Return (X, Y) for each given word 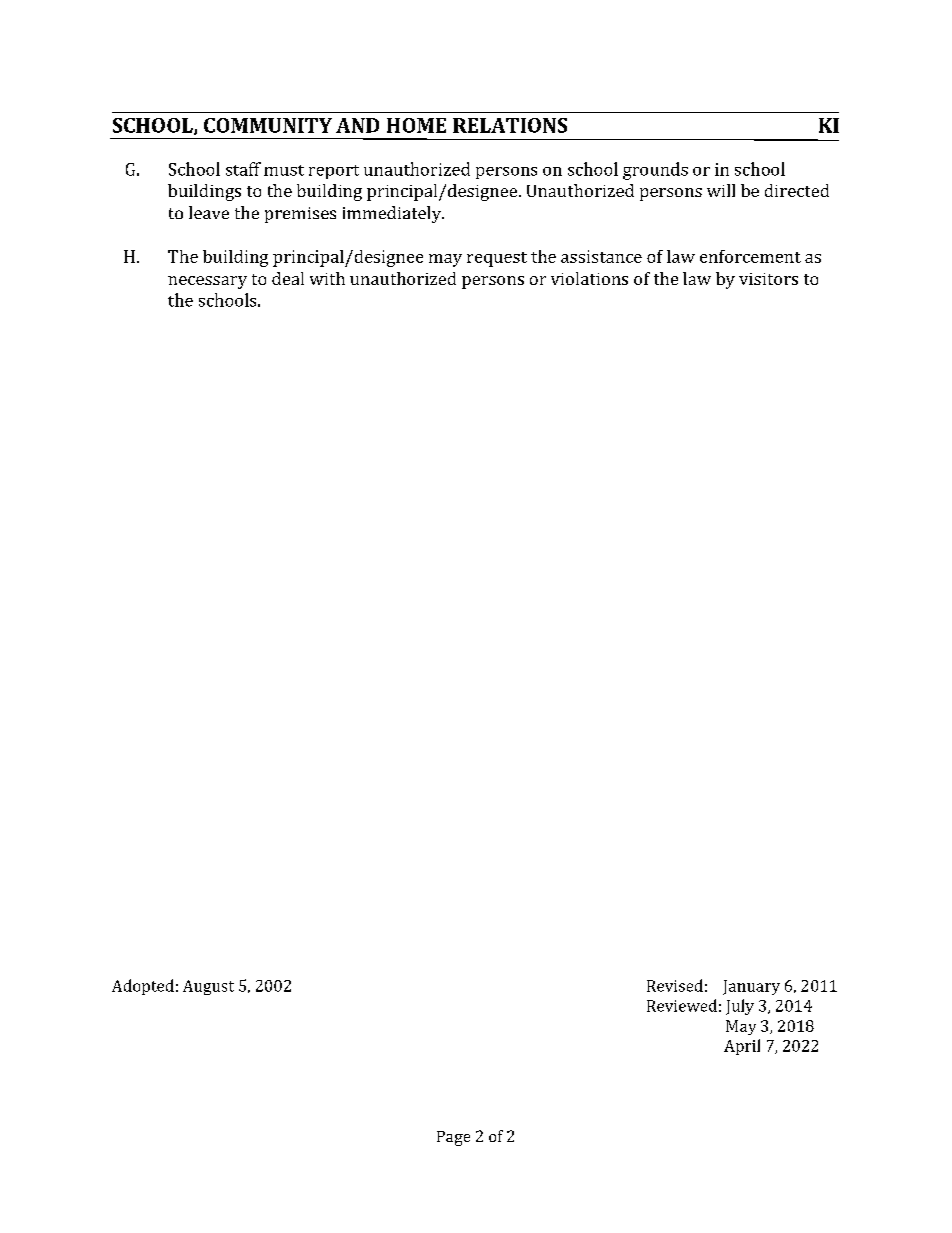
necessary (207, 282)
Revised (675, 985)
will (721, 190)
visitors (768, 279)
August (208, 987)
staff (243, 169)
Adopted (143, 987)
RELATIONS (510, 125)
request (497, 259)
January (751, 987)
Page (453, 1138)
